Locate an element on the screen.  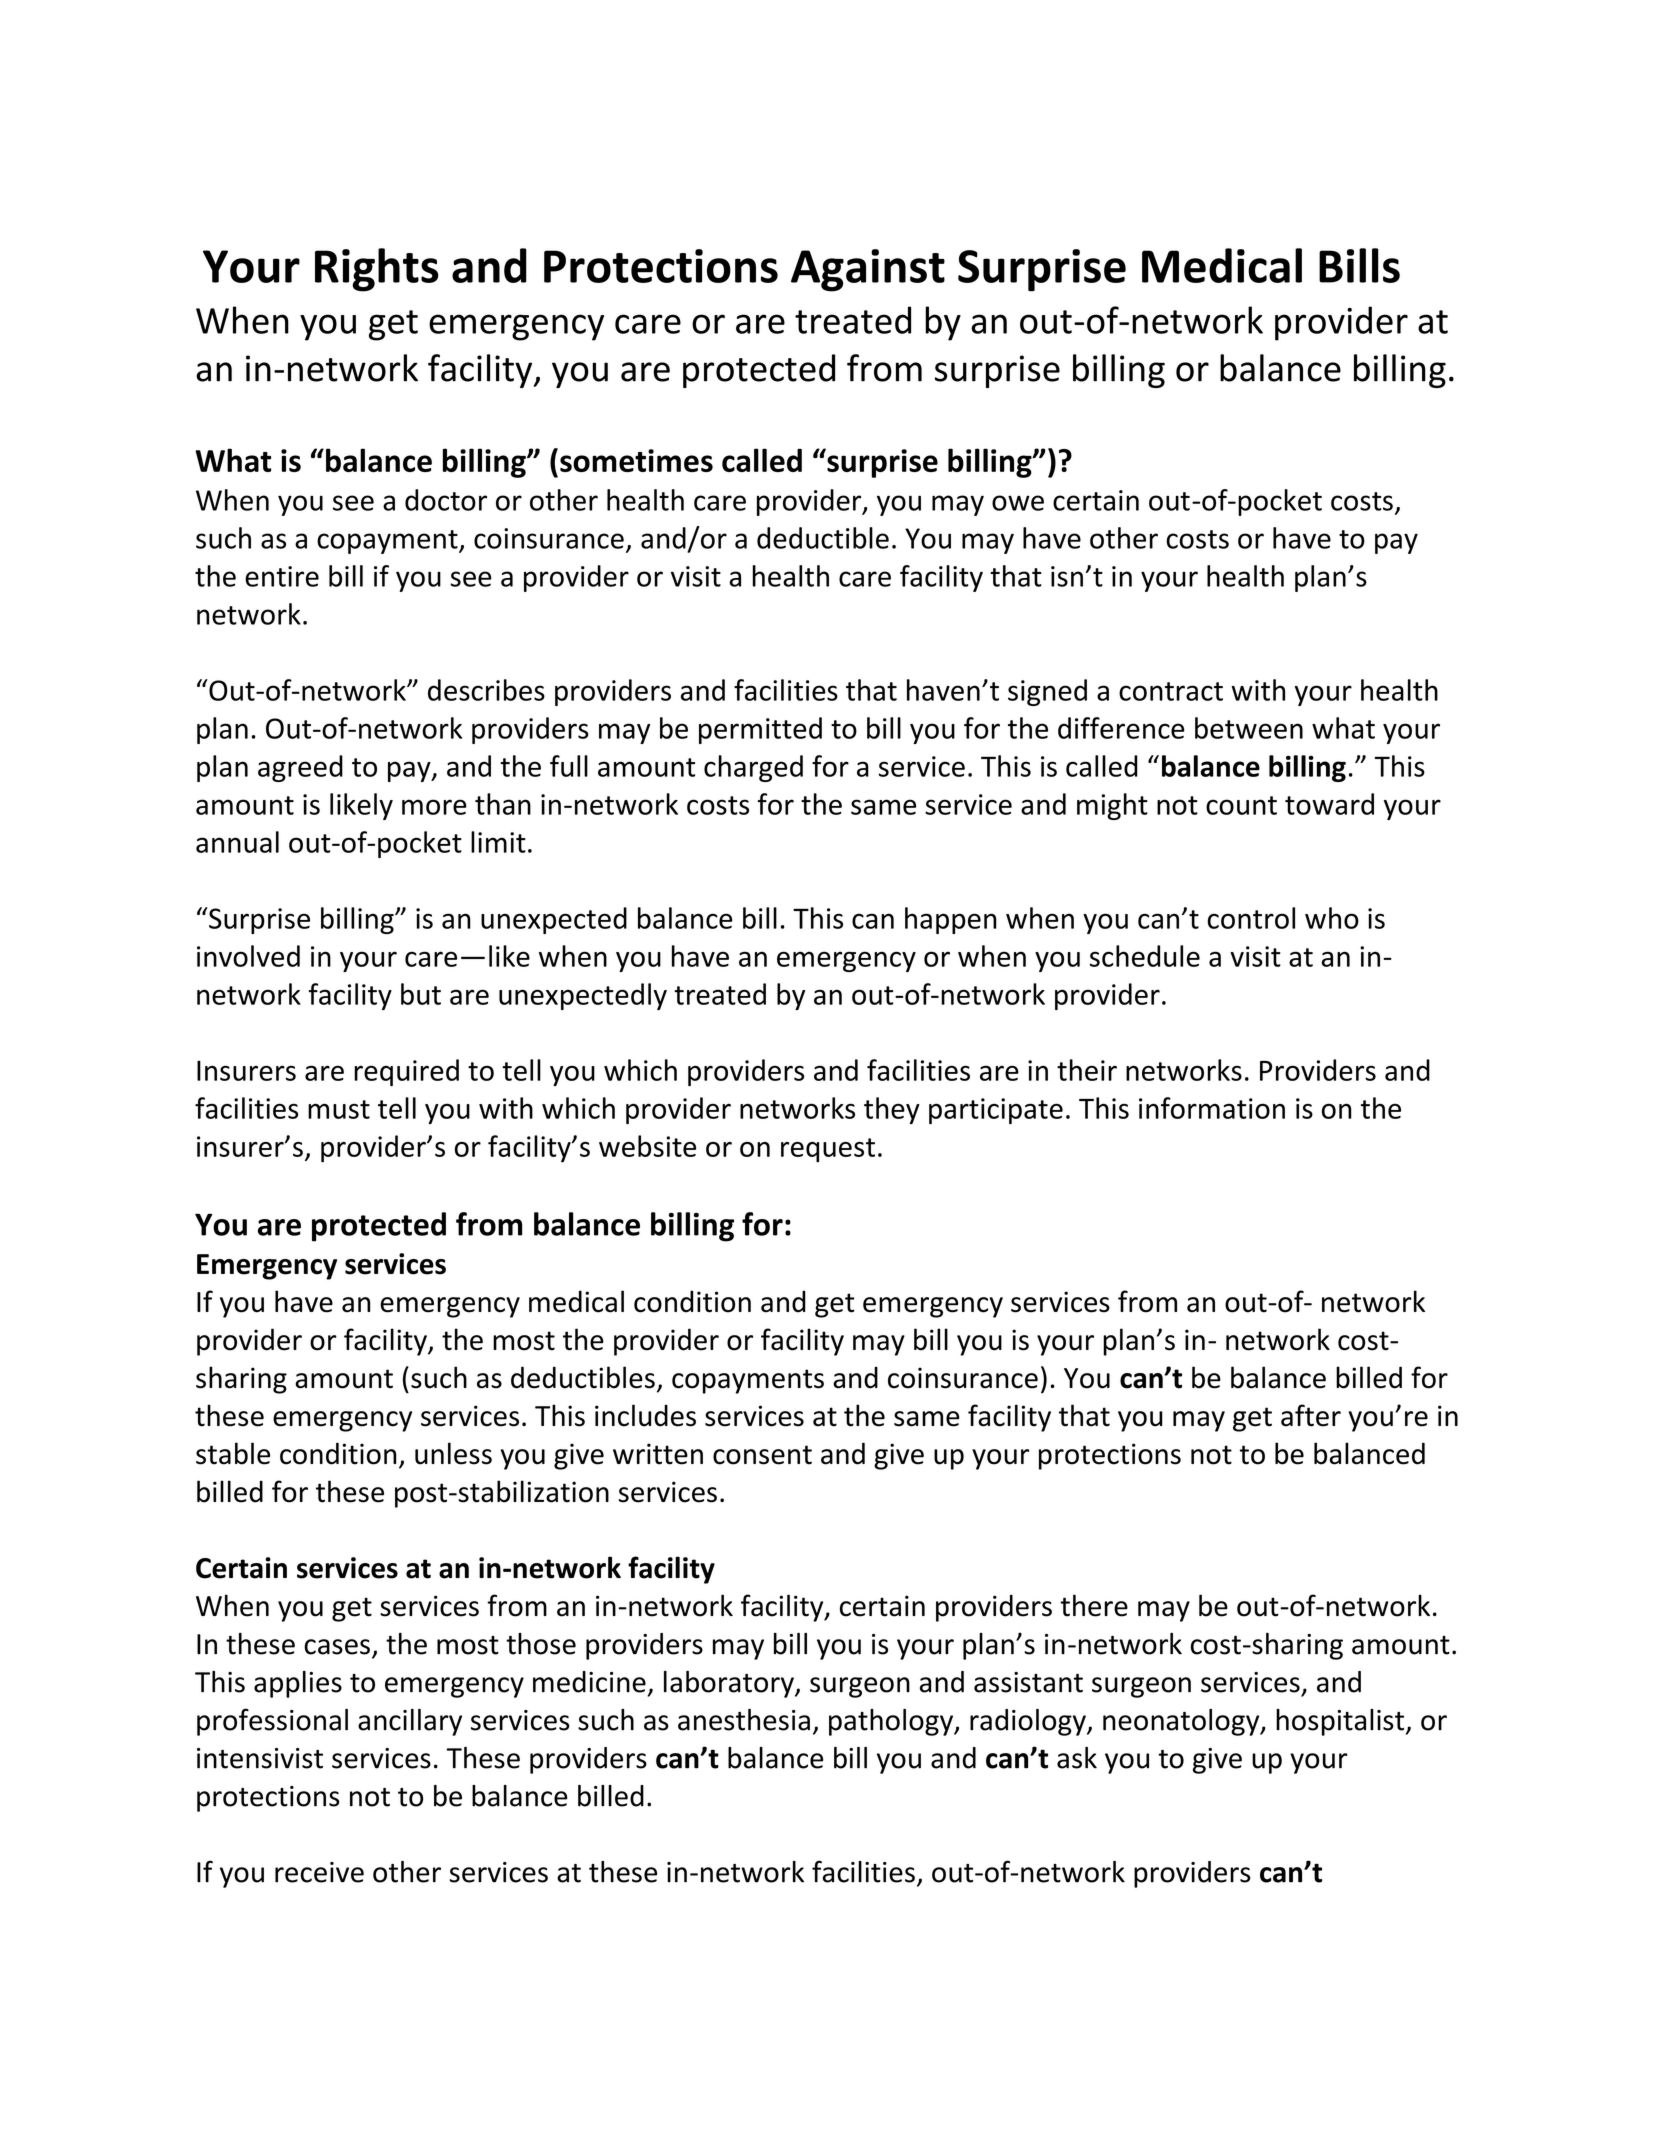
receive is located at coordinates (319, 1872).
